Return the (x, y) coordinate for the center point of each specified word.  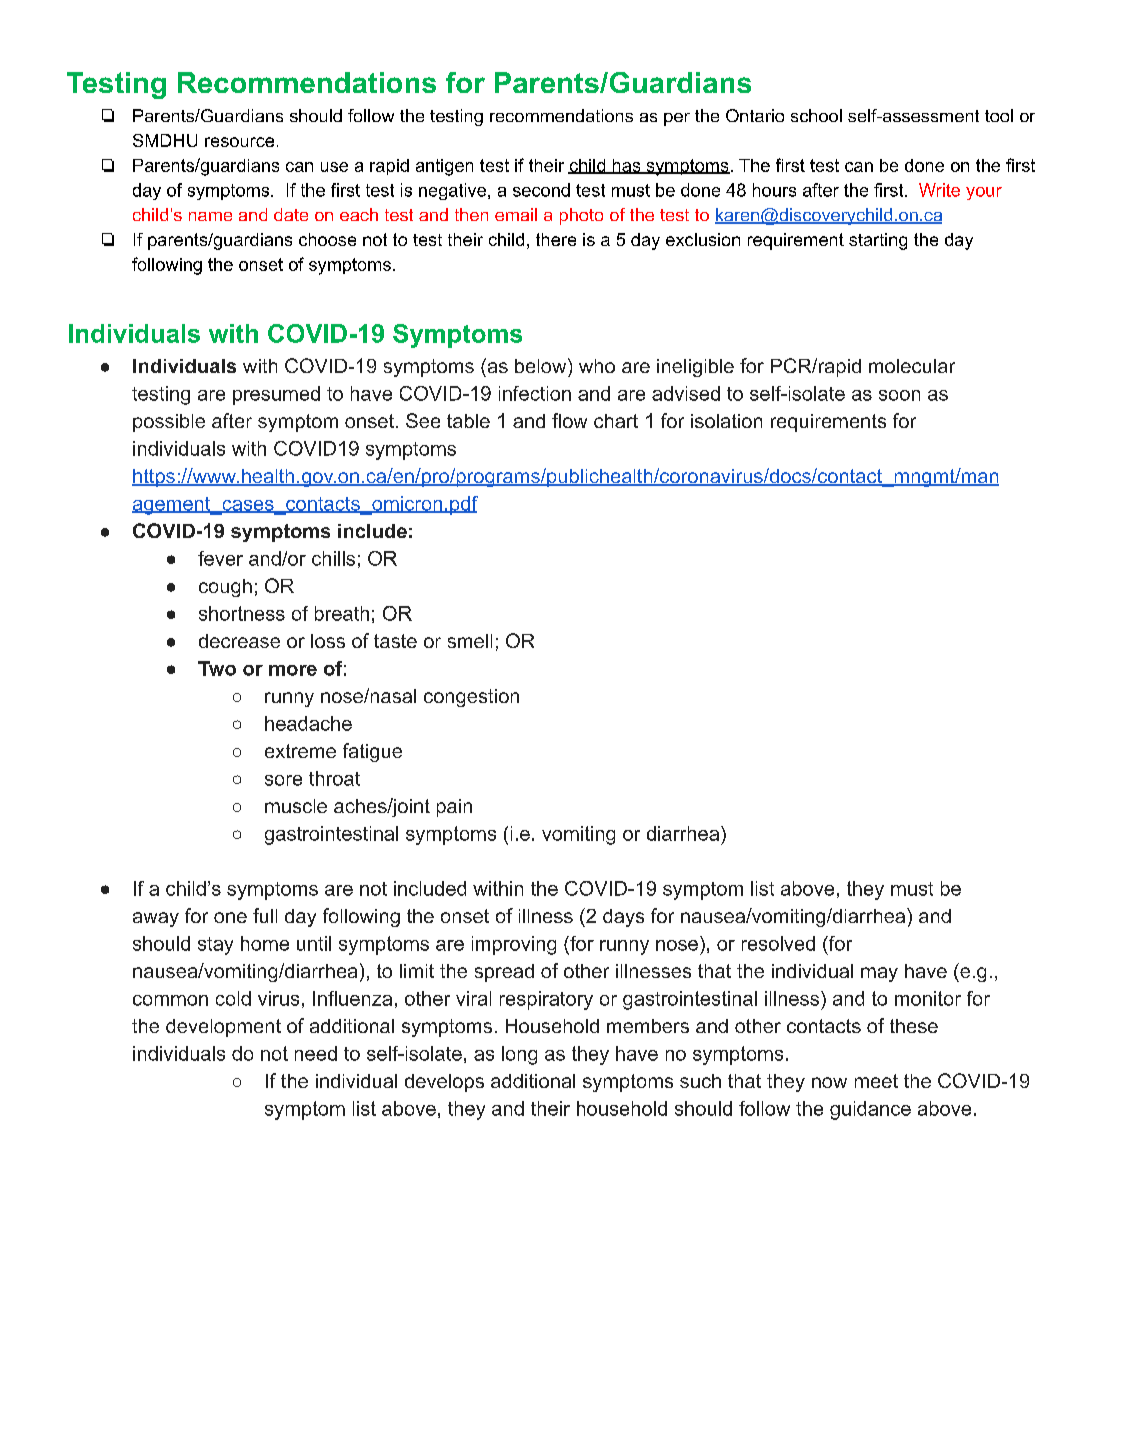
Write (939, 190)
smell (470, 641)
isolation (726, 421)
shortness (242, 613)
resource (239, 142)
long (519, 1055)
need (316, 1053)
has (626, 166)
